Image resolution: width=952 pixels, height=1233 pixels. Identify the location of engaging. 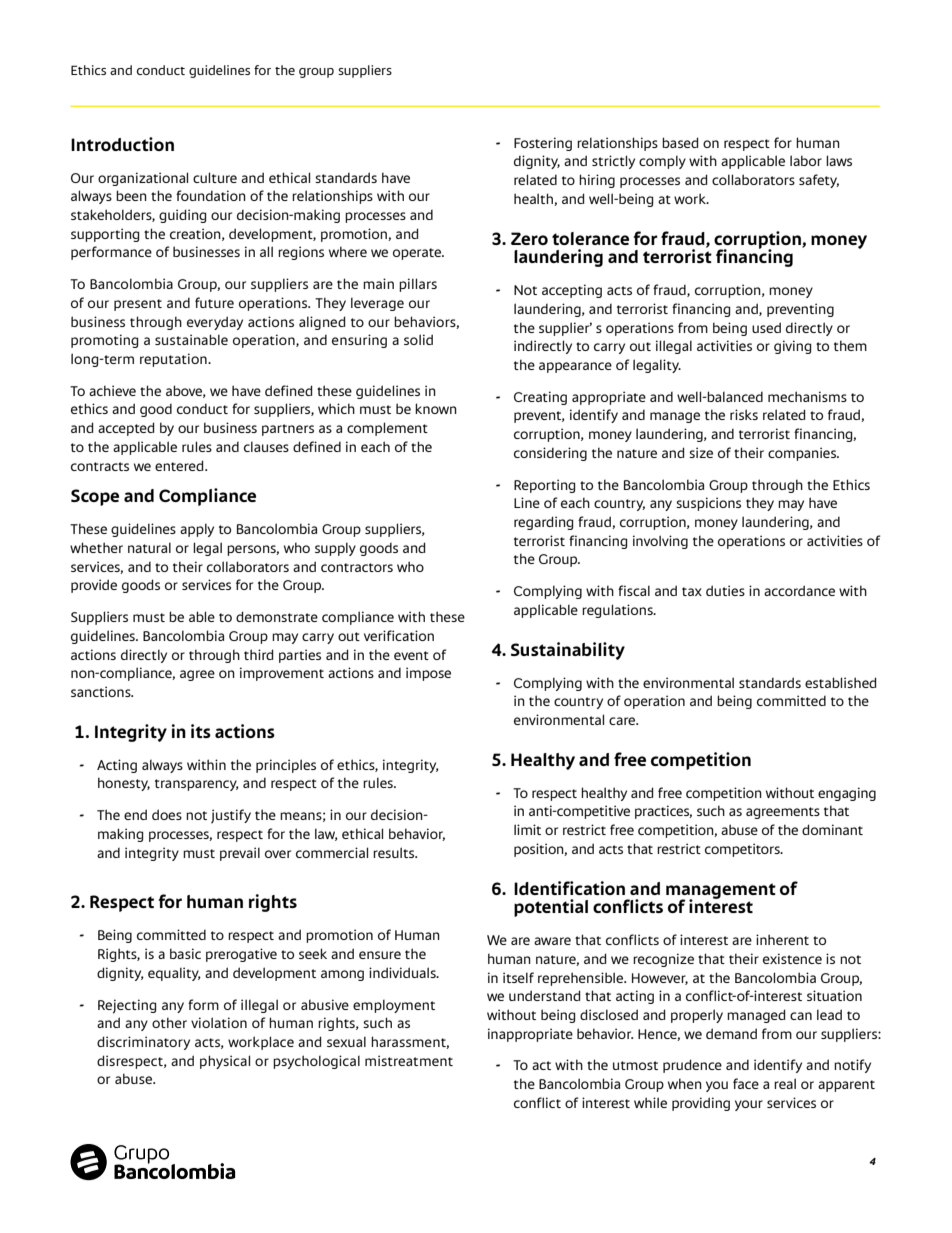
(847, 794).
